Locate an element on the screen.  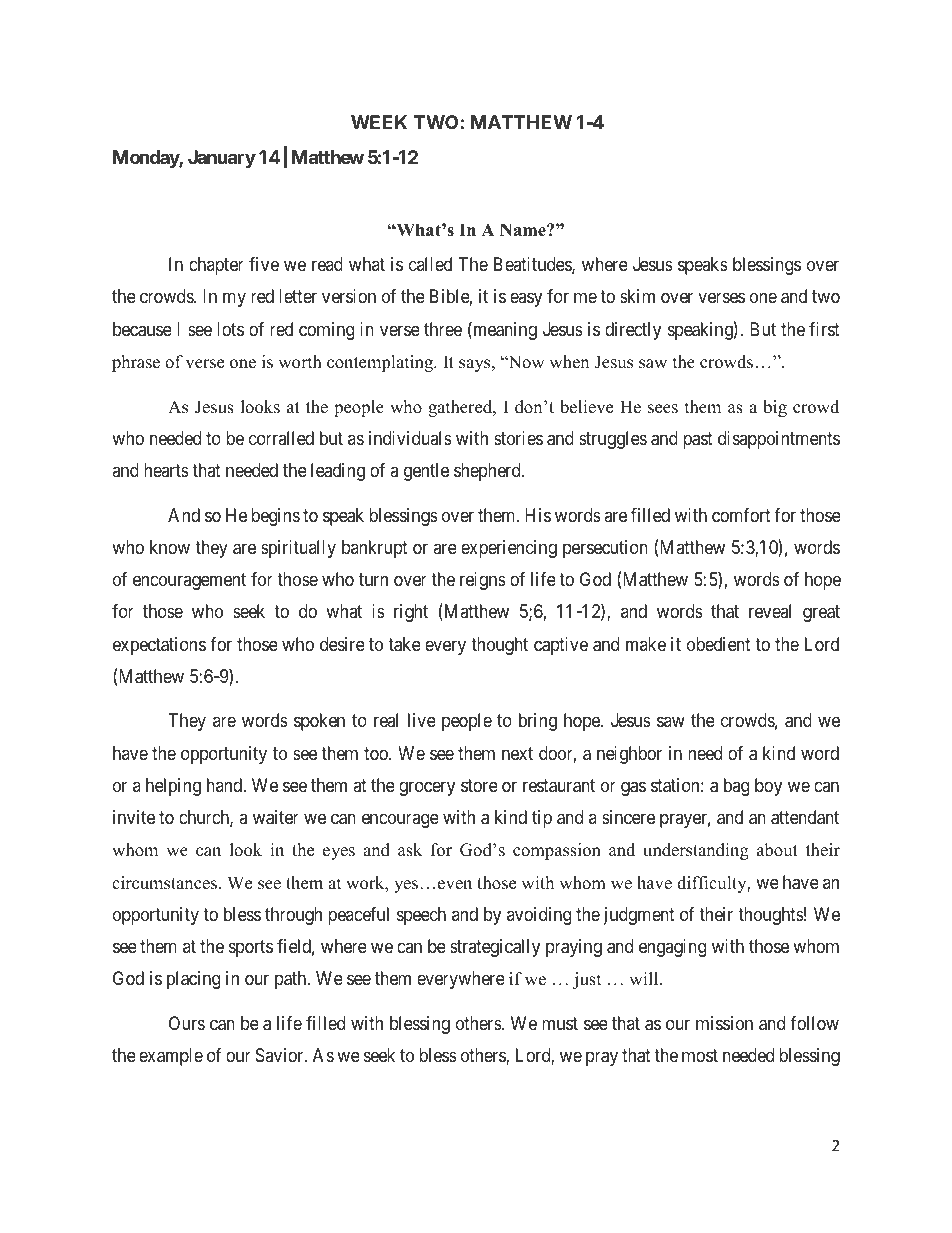
skim is located at coordinates (637, 296).
